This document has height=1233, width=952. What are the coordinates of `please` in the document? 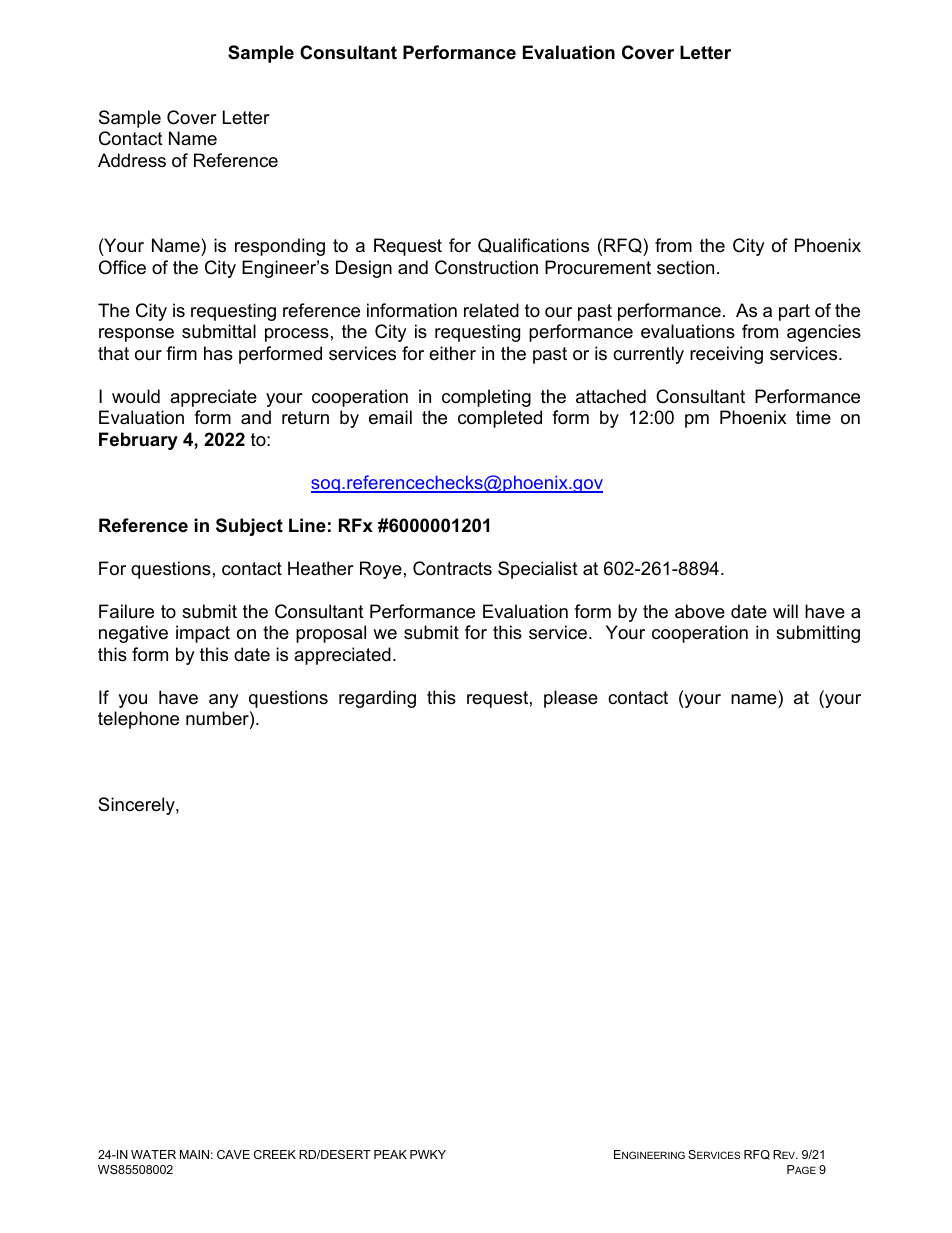 It's located at (571, 699).
